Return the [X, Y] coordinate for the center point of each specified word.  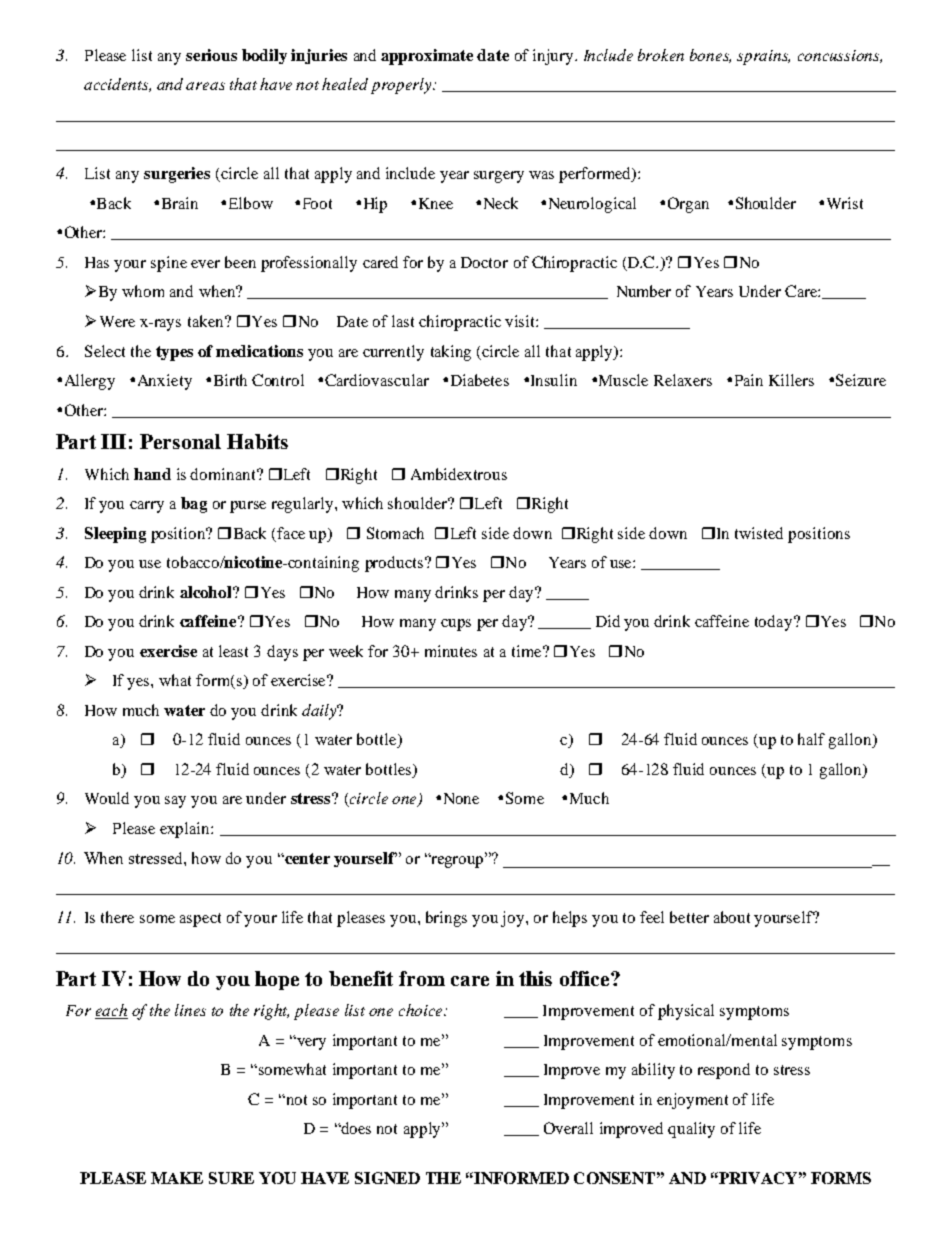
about [732, 917]
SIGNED [387, 1178]
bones [710, 56]
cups [456, 625]
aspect [200, 920]
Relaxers [683, 380]
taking [451, 353]
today [775, 623]
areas [205, 86]
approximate [427, 57]
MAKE [177, 1178]
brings [446, 919]
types [174, 353]
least [233, 651]
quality [691, 1130]
